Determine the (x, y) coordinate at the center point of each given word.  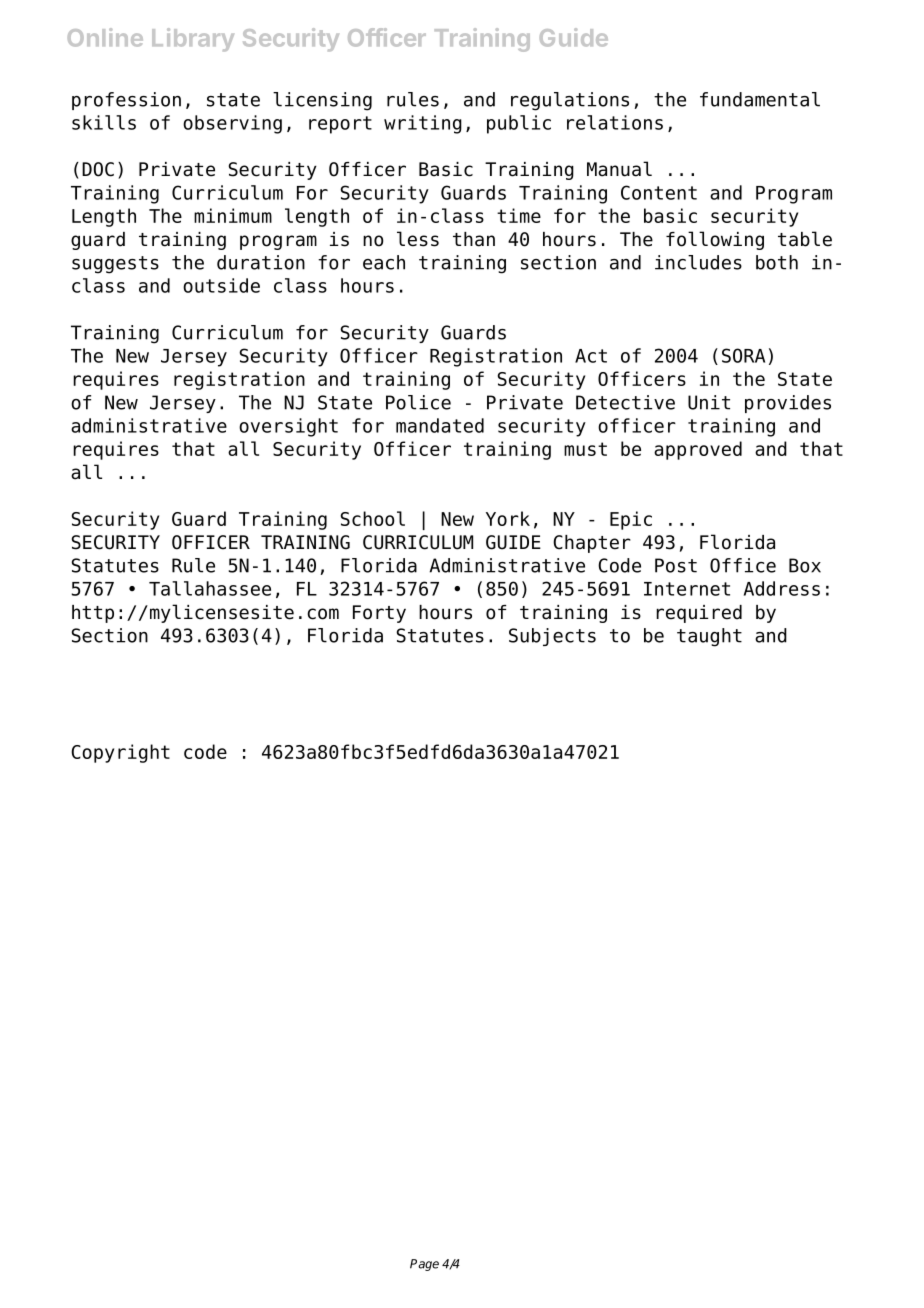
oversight (288, 427)
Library (193, 40)
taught (709, 637)
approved (698, 450)
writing (423, 124)
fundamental (760, 99)
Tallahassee (210, 588)
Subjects (552, 637)
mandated (440, 425)
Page (424, 1265)
